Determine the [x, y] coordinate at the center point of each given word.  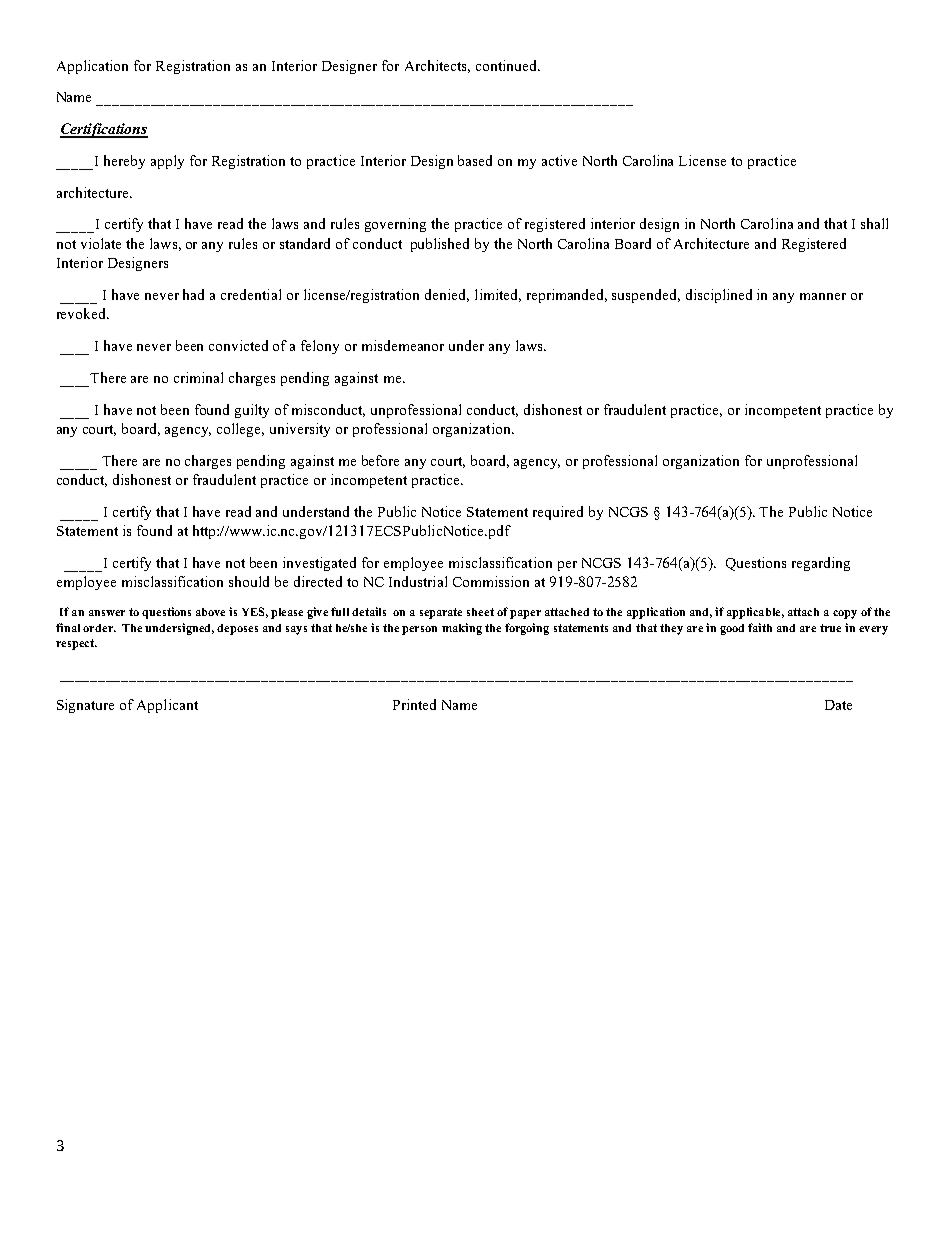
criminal [198, 377]
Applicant [167, 706]
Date [838, 705]
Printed [414, 704]
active [559, 160]
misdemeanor [403, 345]
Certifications [104, 130]
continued [507, 65]
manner [823, 296]
